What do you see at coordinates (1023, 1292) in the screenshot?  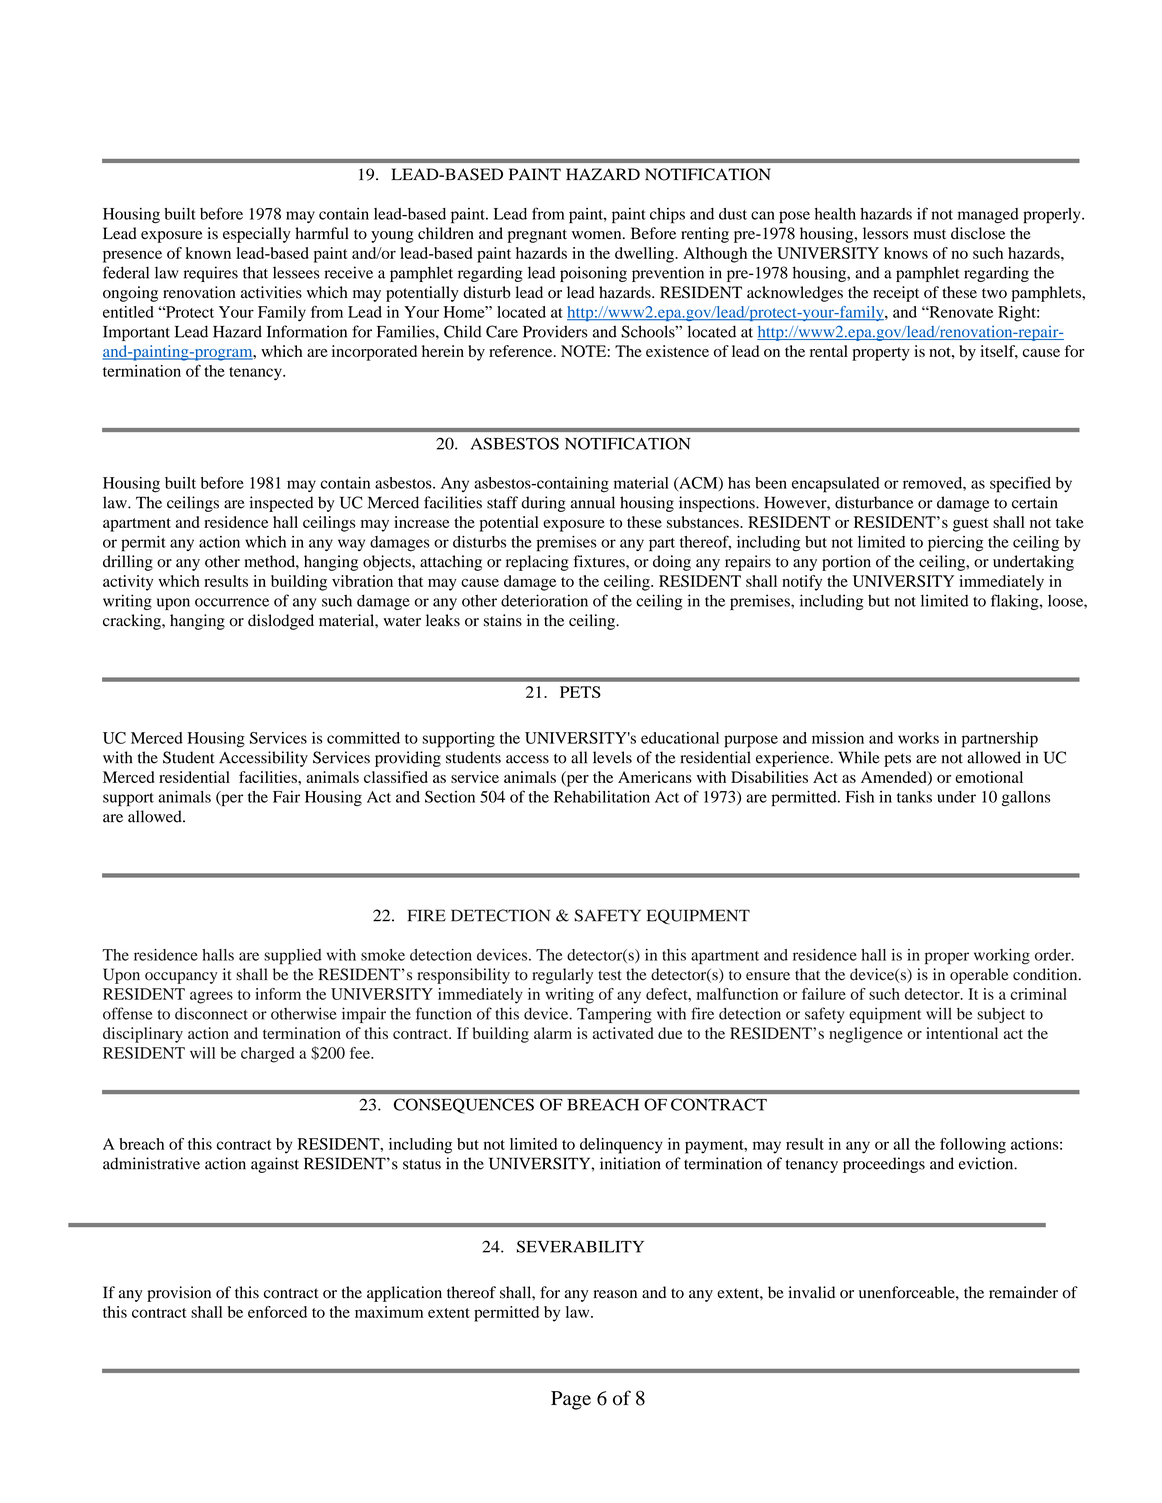 I see `remainder` at bounding box center [1023, 1292].
